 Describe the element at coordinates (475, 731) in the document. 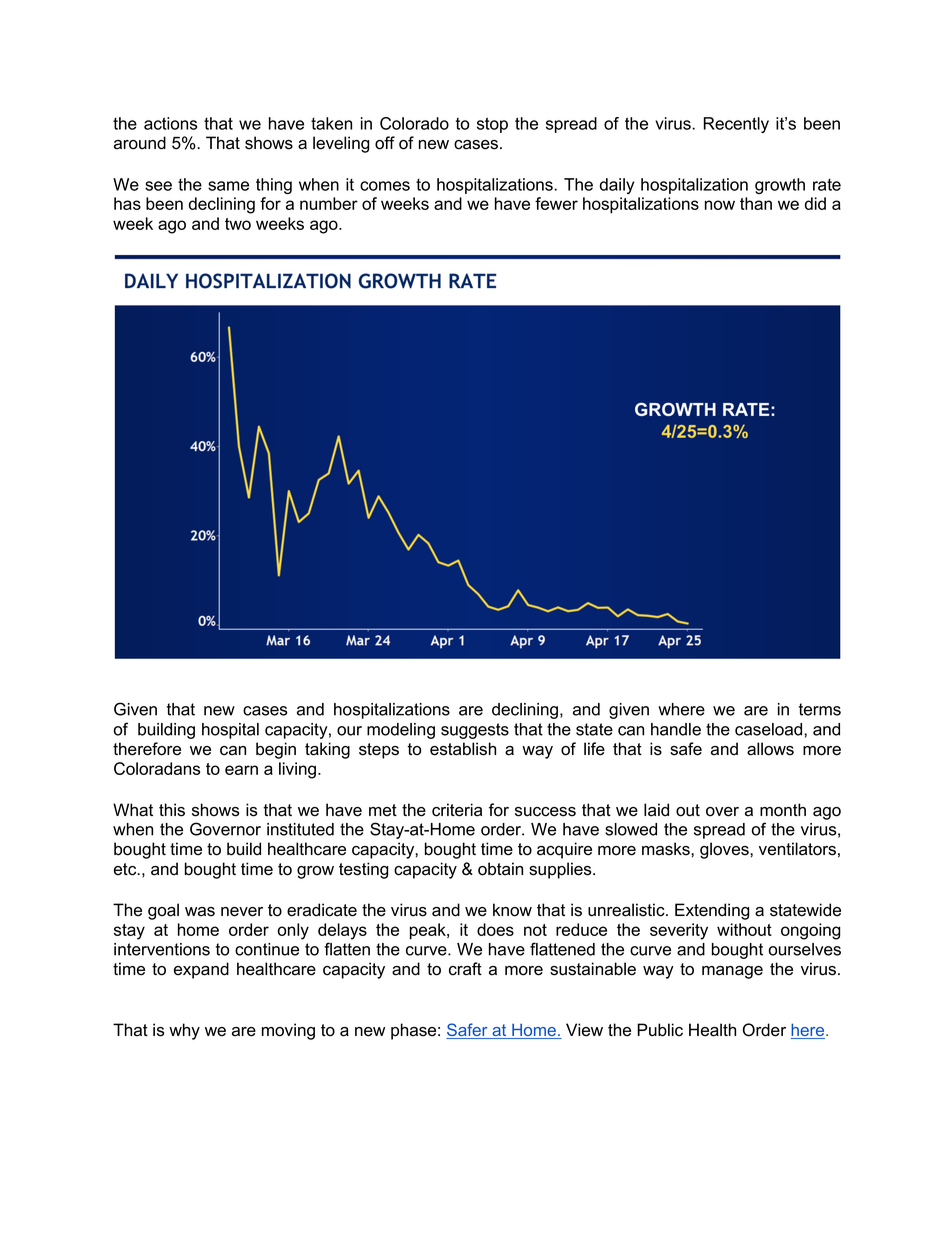

I see `suggests` at that location.
